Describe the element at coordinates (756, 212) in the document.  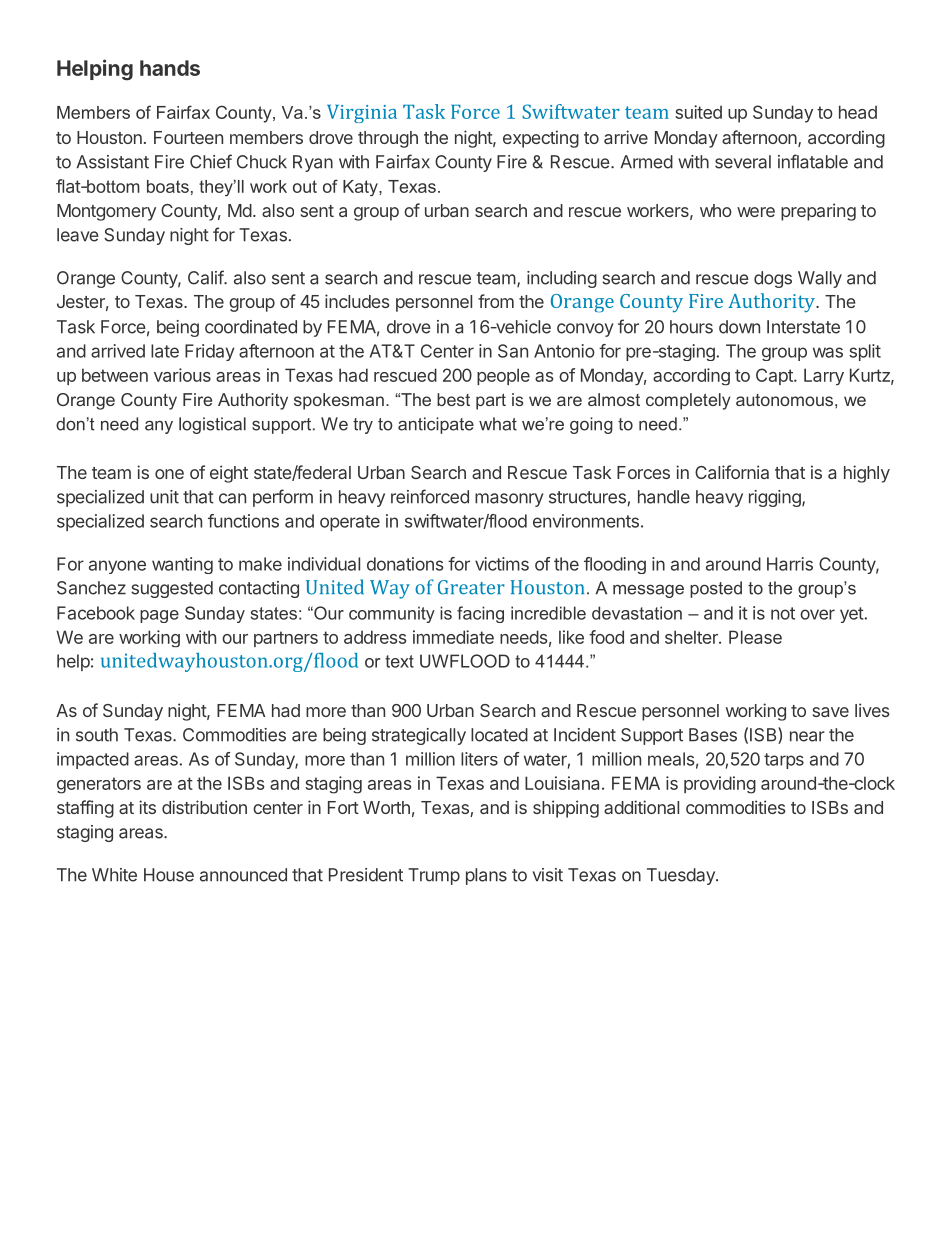
I see `were` at that location.
